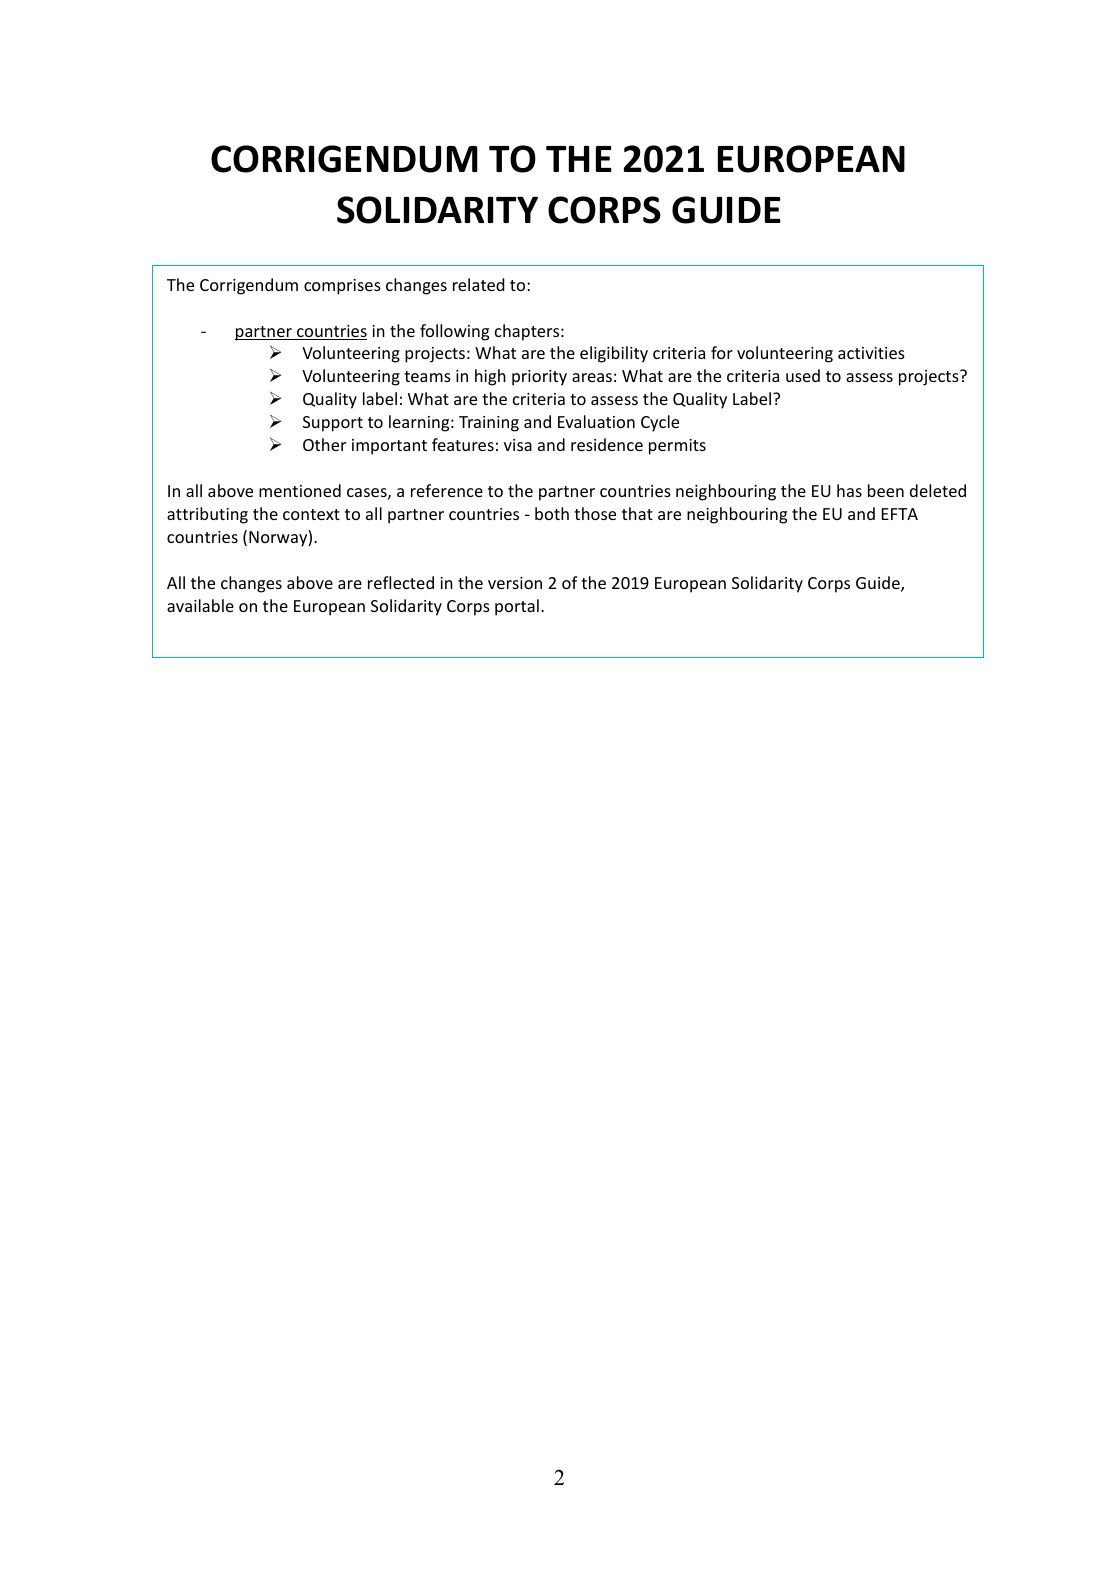 The height and width of the image is (1583, 1119). I want to click on residence, so click(607, 444).
